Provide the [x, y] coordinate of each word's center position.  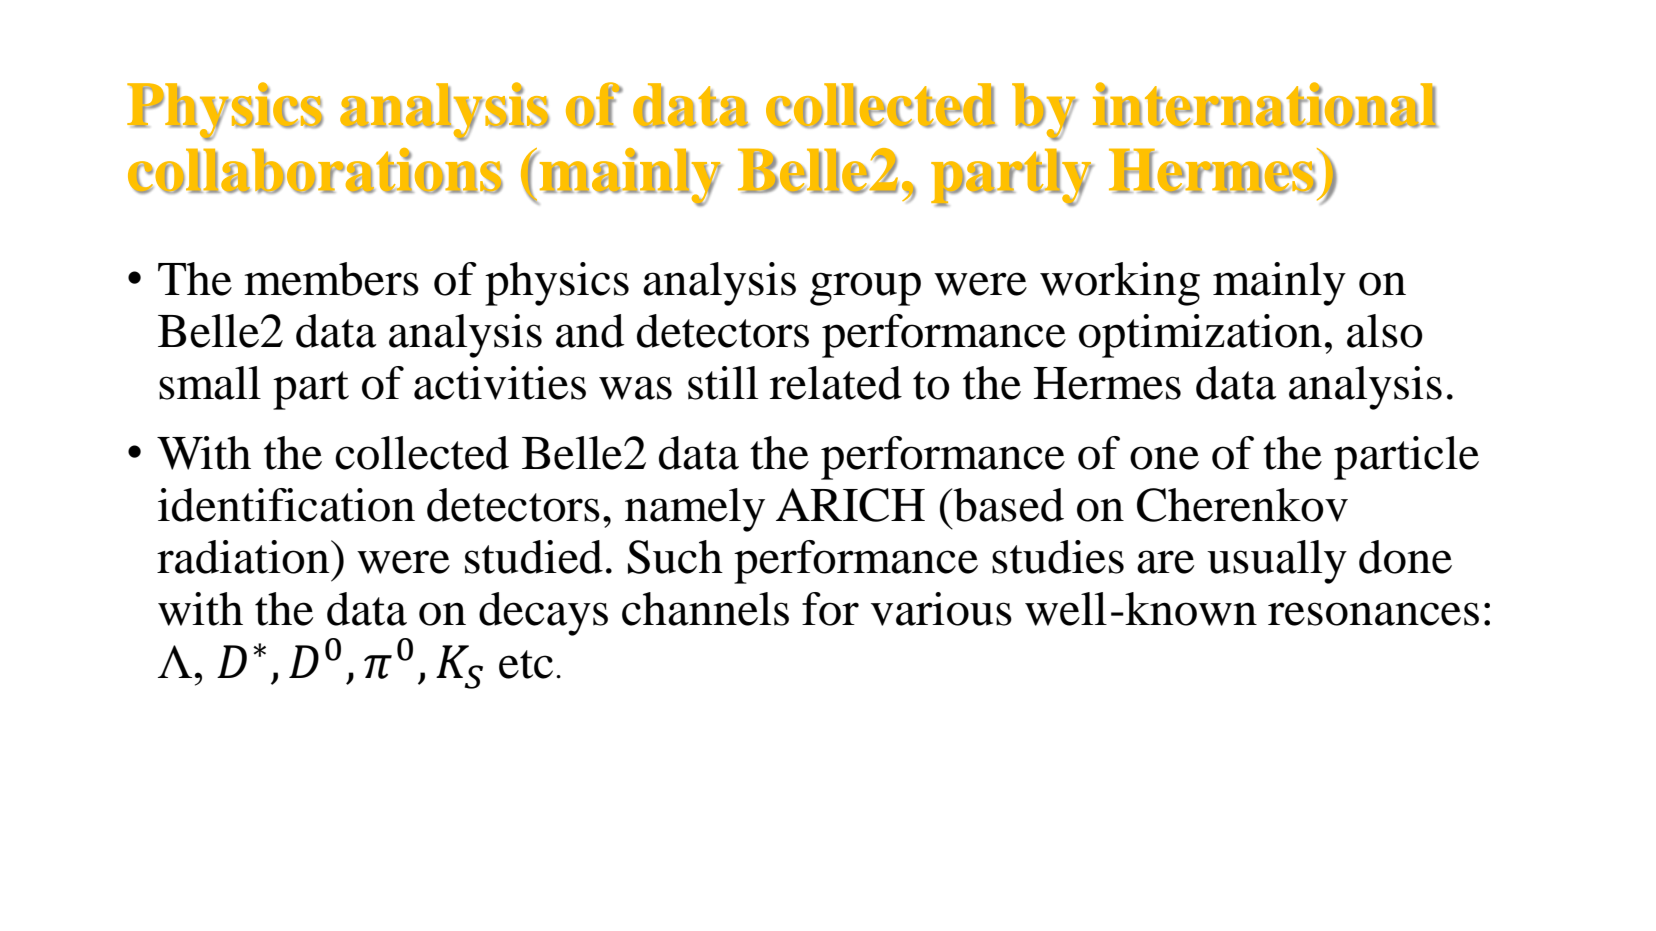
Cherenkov [1242, 505]
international [1265, 105]
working [1120, 284]
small [210, 383]
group [865, 289]
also [1385, 331]
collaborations [315, 171]
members [331, 279]
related [836, 383]
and [590, 331]
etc [526, 664]
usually [1277, 562]
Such [675, 557]
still [723, 383]
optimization [1200, 336]
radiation [244, 557]
